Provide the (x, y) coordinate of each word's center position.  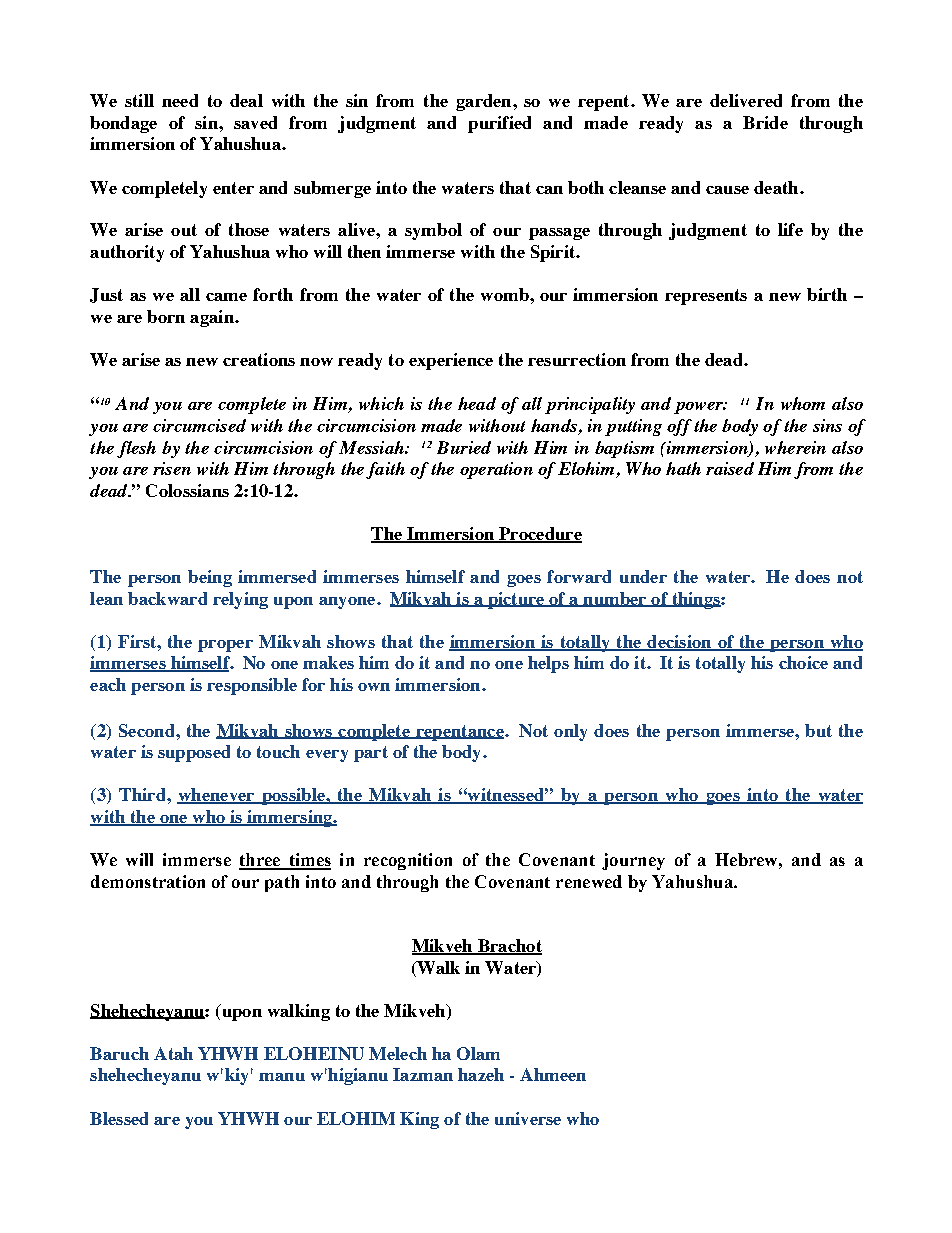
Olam (478, 1053)
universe (528, 1118)
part (371, 754)
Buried (464, 447)
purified (499, 124)
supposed (194, 753)
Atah (173, 1053)
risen (172, 468)
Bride (765, 122)
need (180, 100)
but (818, 730)
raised (730, 468)
